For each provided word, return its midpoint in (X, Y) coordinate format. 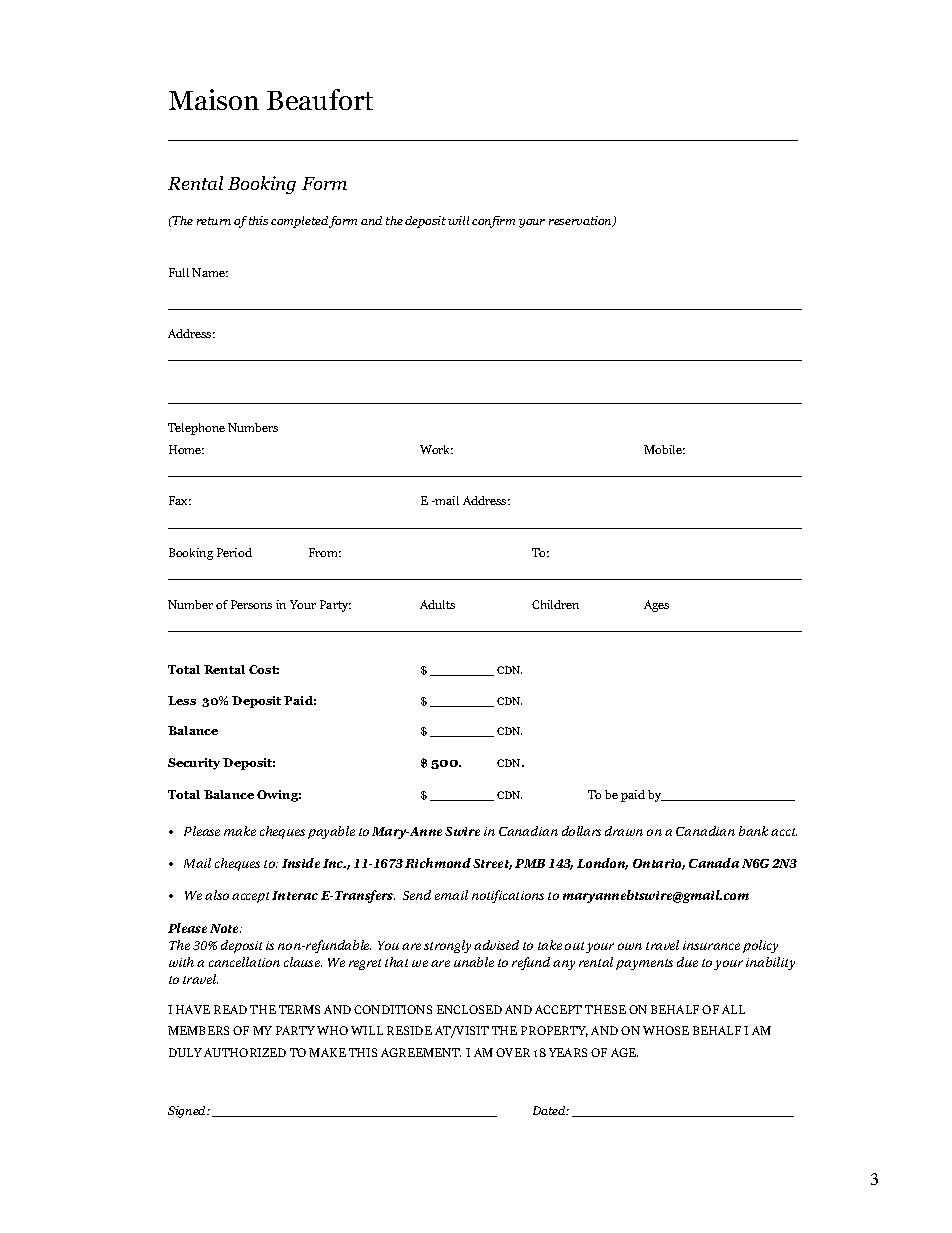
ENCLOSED (469, 1009)
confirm (493, 222)
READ (230, 1009)
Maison (214, 99)
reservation (581, 221)
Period (234, 552)
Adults (437, 604)
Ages (656, 606)
